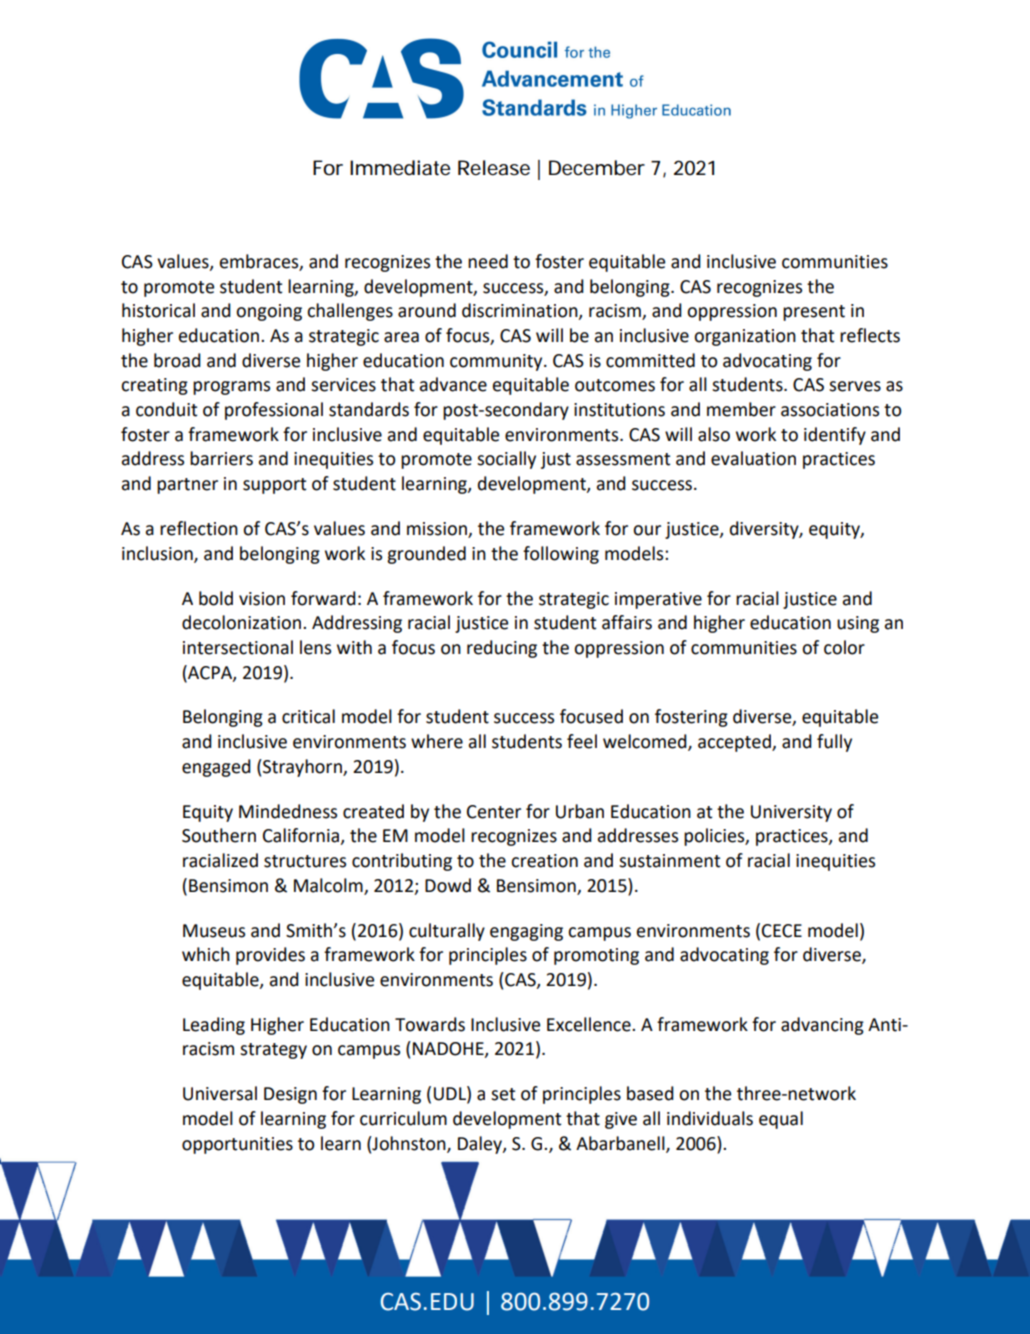  What do you see at coordinates (494, 168) in the document?
I see `Release` at bounding box center [494, 168].
